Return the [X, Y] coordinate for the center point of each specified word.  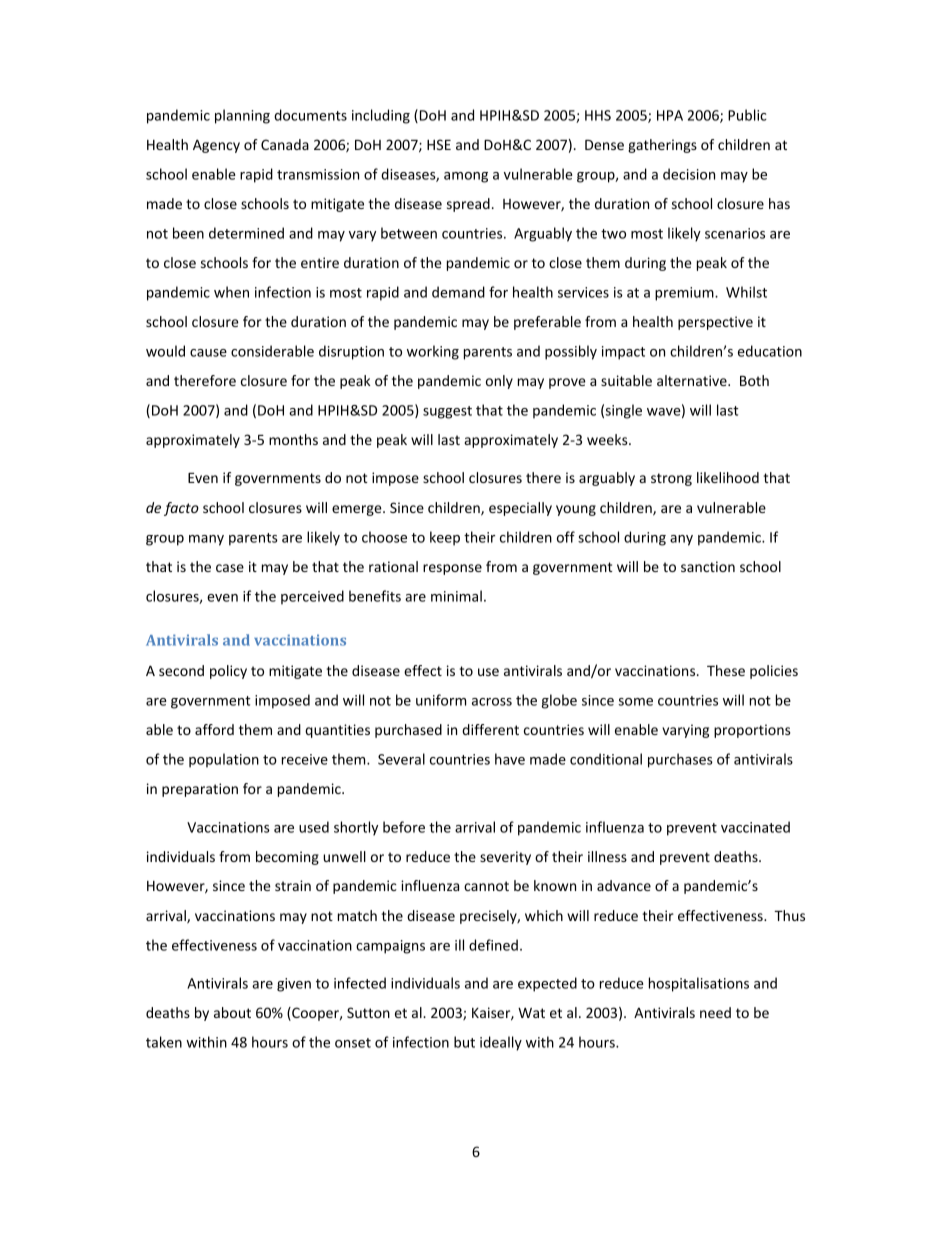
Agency [216, 146]
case [230, 568]
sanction [708, 566]
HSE [439, 144]
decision [689, 174]
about [232, 1012]
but [464, 1042]
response [452, 569]
